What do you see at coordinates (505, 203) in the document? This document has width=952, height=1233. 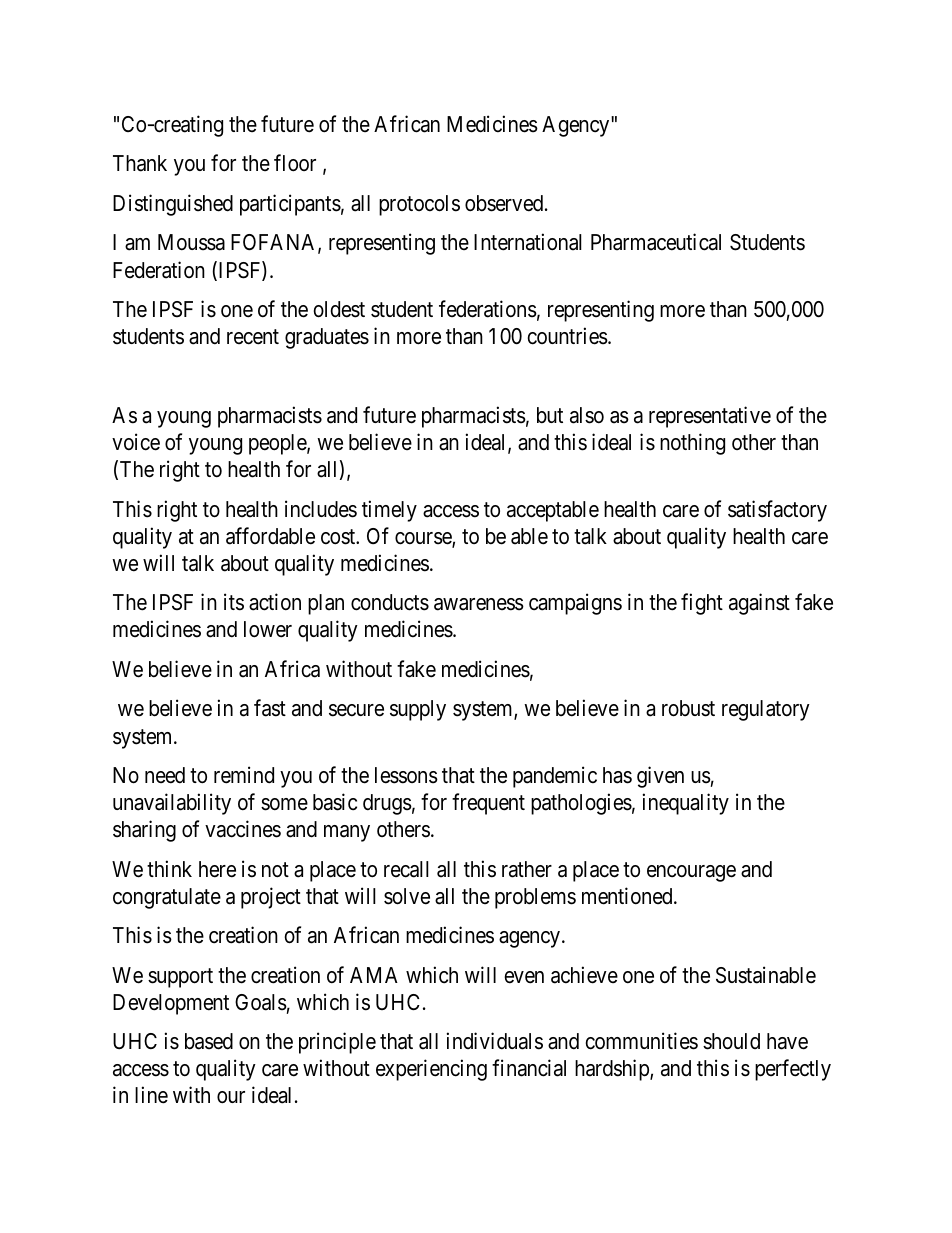 I see `observed` at bounding box center [505, 203].
